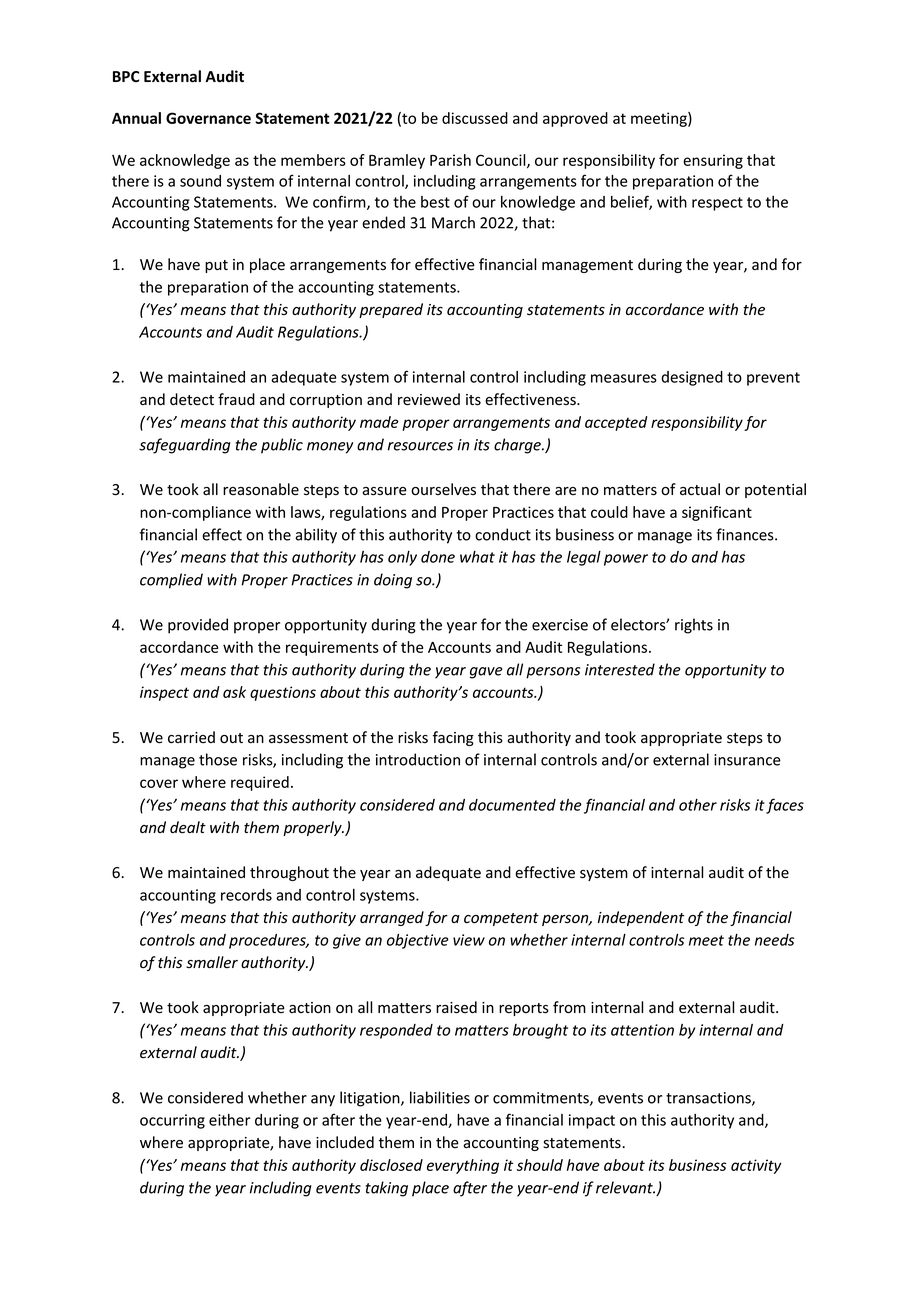  I want to click on Governance, so click(208, 118).
